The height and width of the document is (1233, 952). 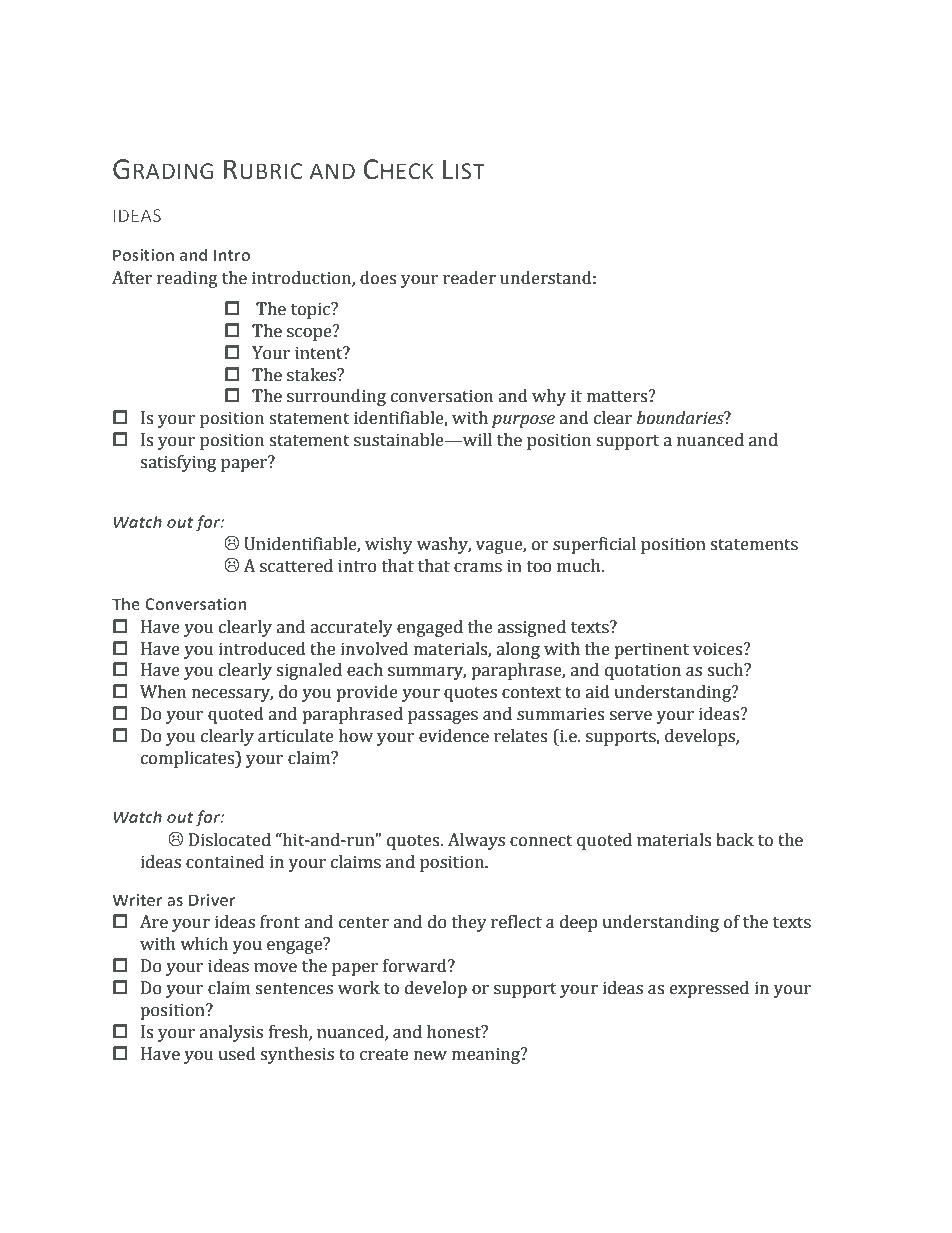 What do you see at coordinates (430, 1056) in the document?
I see `new` at bounding box center [430, 1056].
